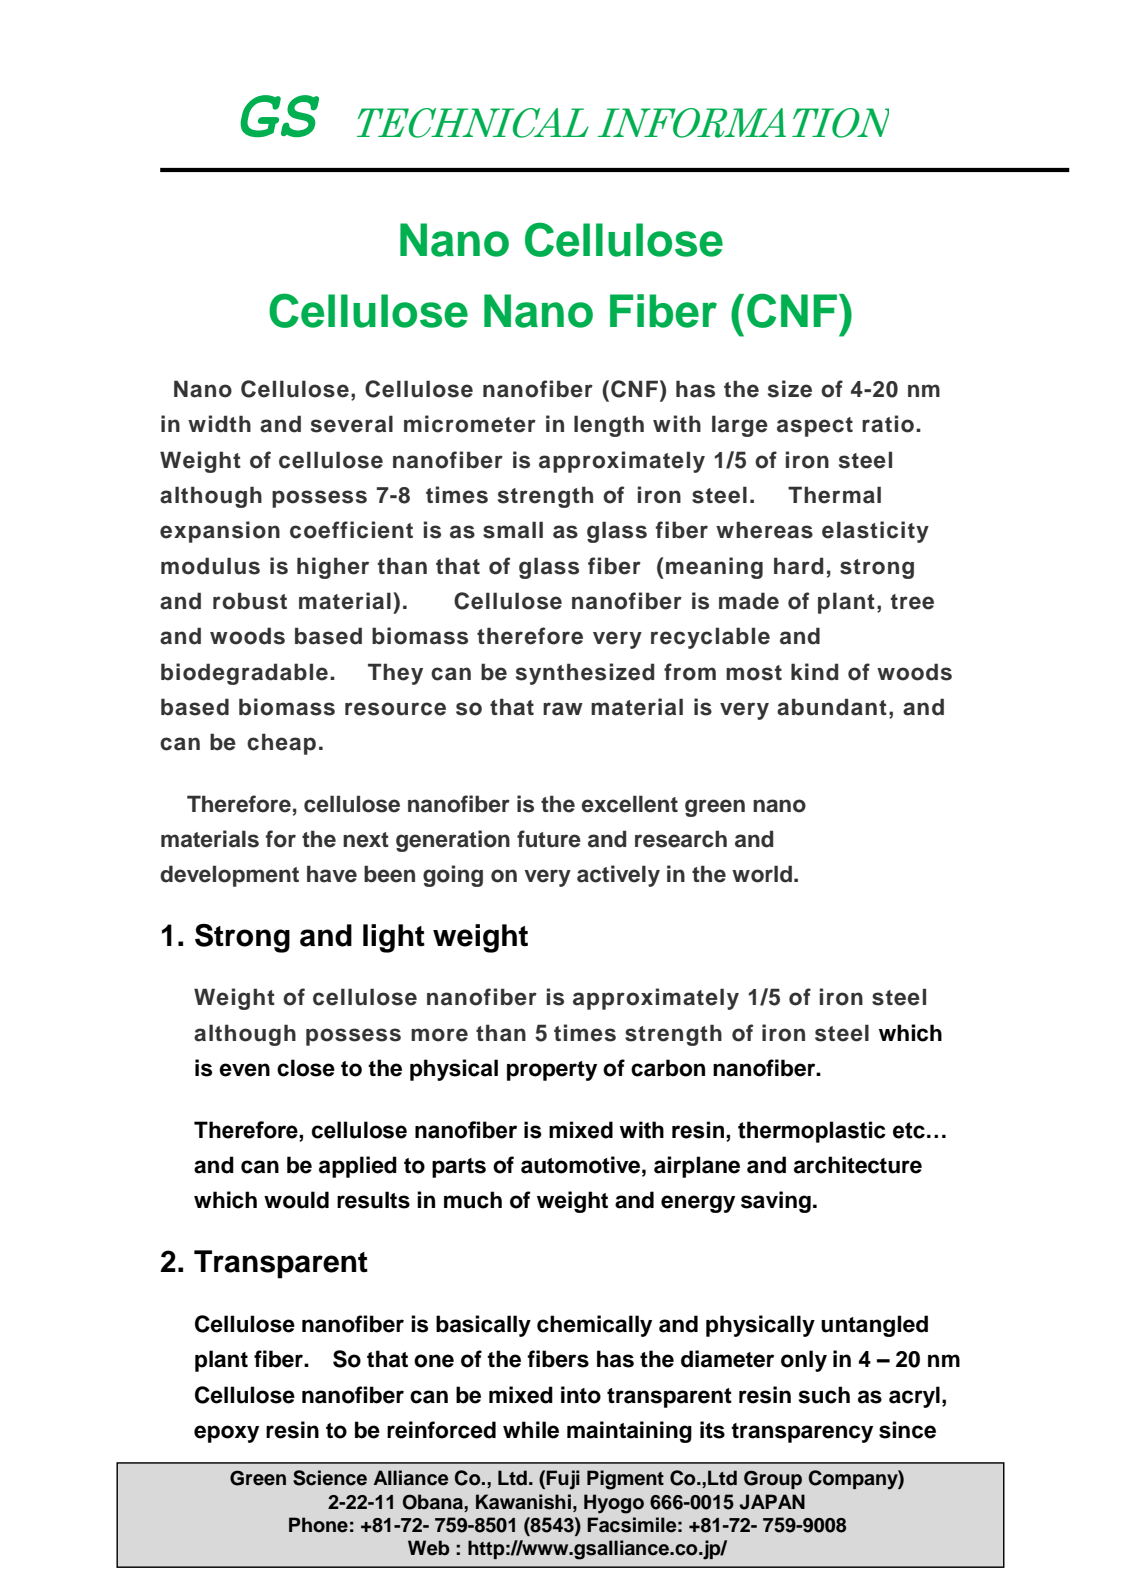 The image size is (1122, 1586). I want to click on length, so click(609, 426).
